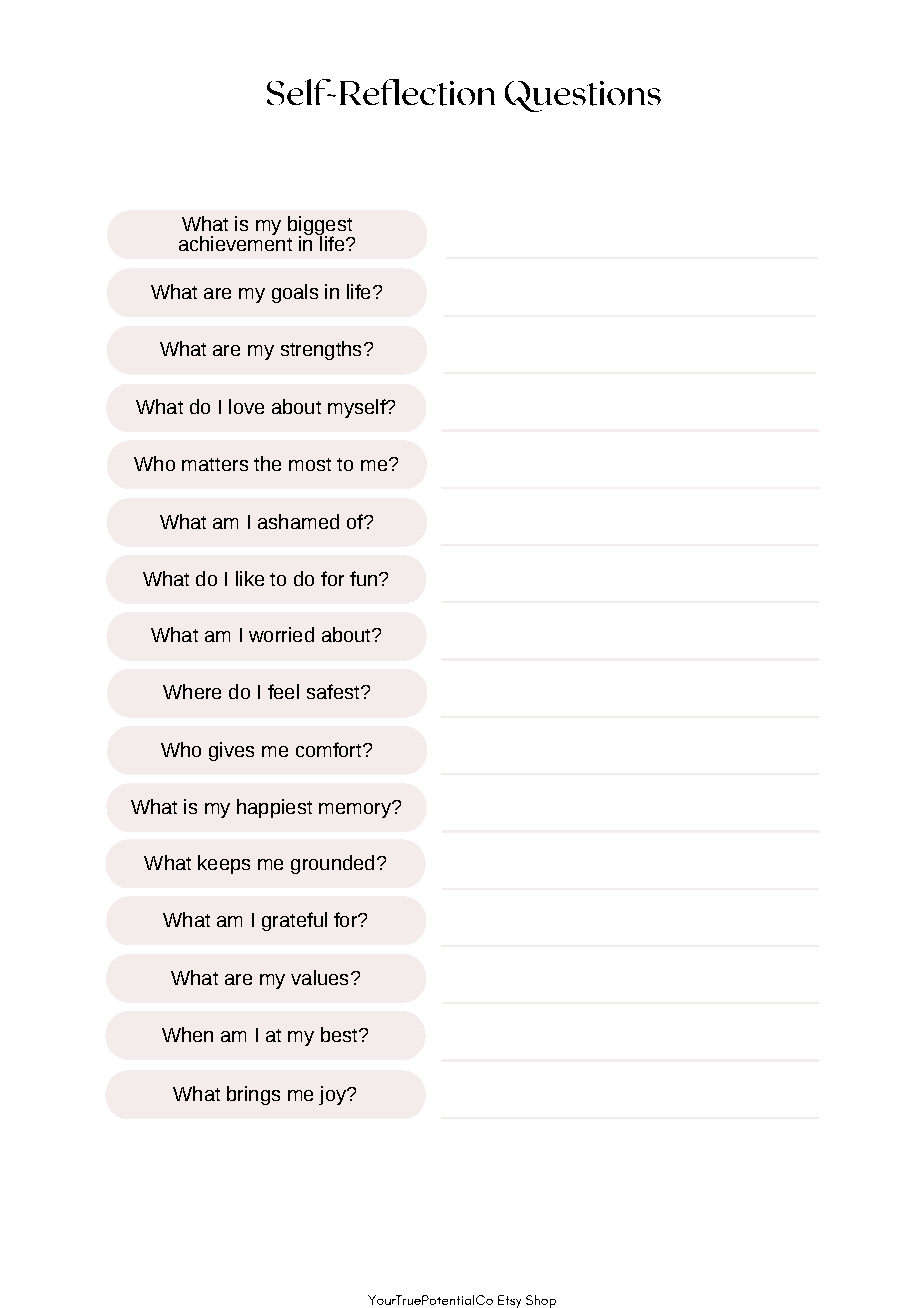 Image resolution: width=924 pixels, height=1308 pixels. What do you see at coordinates (332, 864) in the screenshot?
I see `grounded` at bounding box center [332, 864].
